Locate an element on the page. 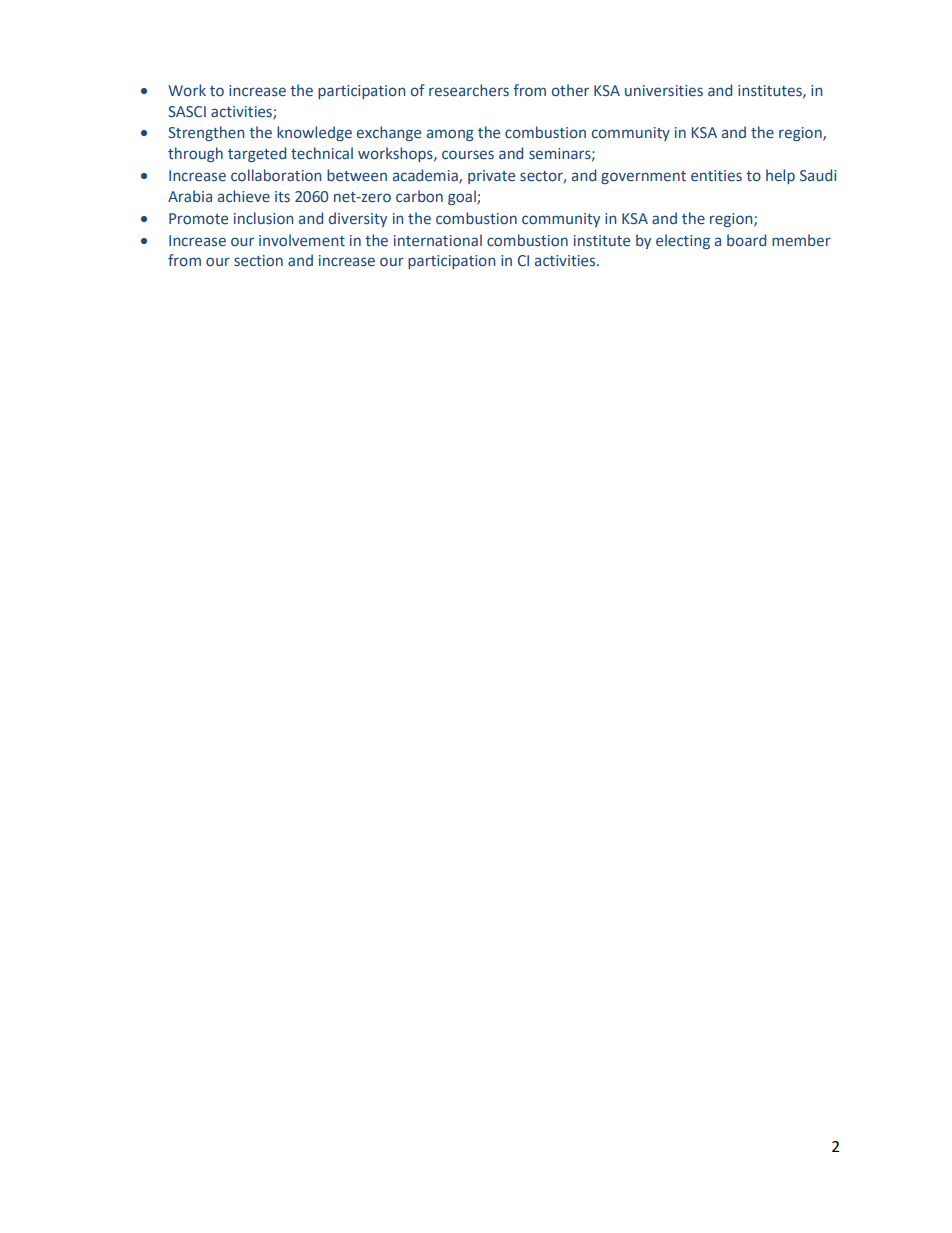 This document has width=952, height=1233. international is located at coordinates (438, 240).
